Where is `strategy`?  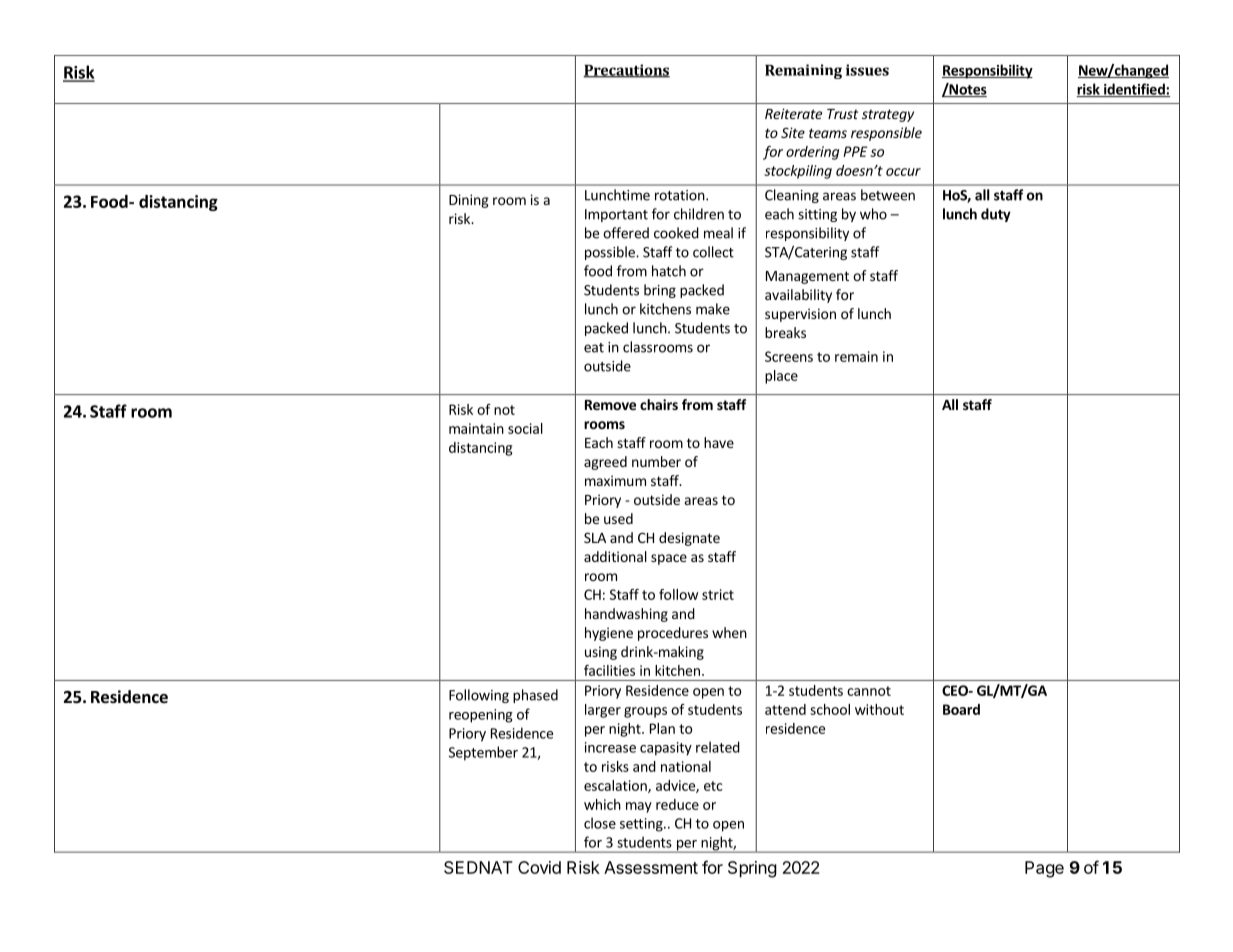
strategy is located at coordinates (888, 115).
